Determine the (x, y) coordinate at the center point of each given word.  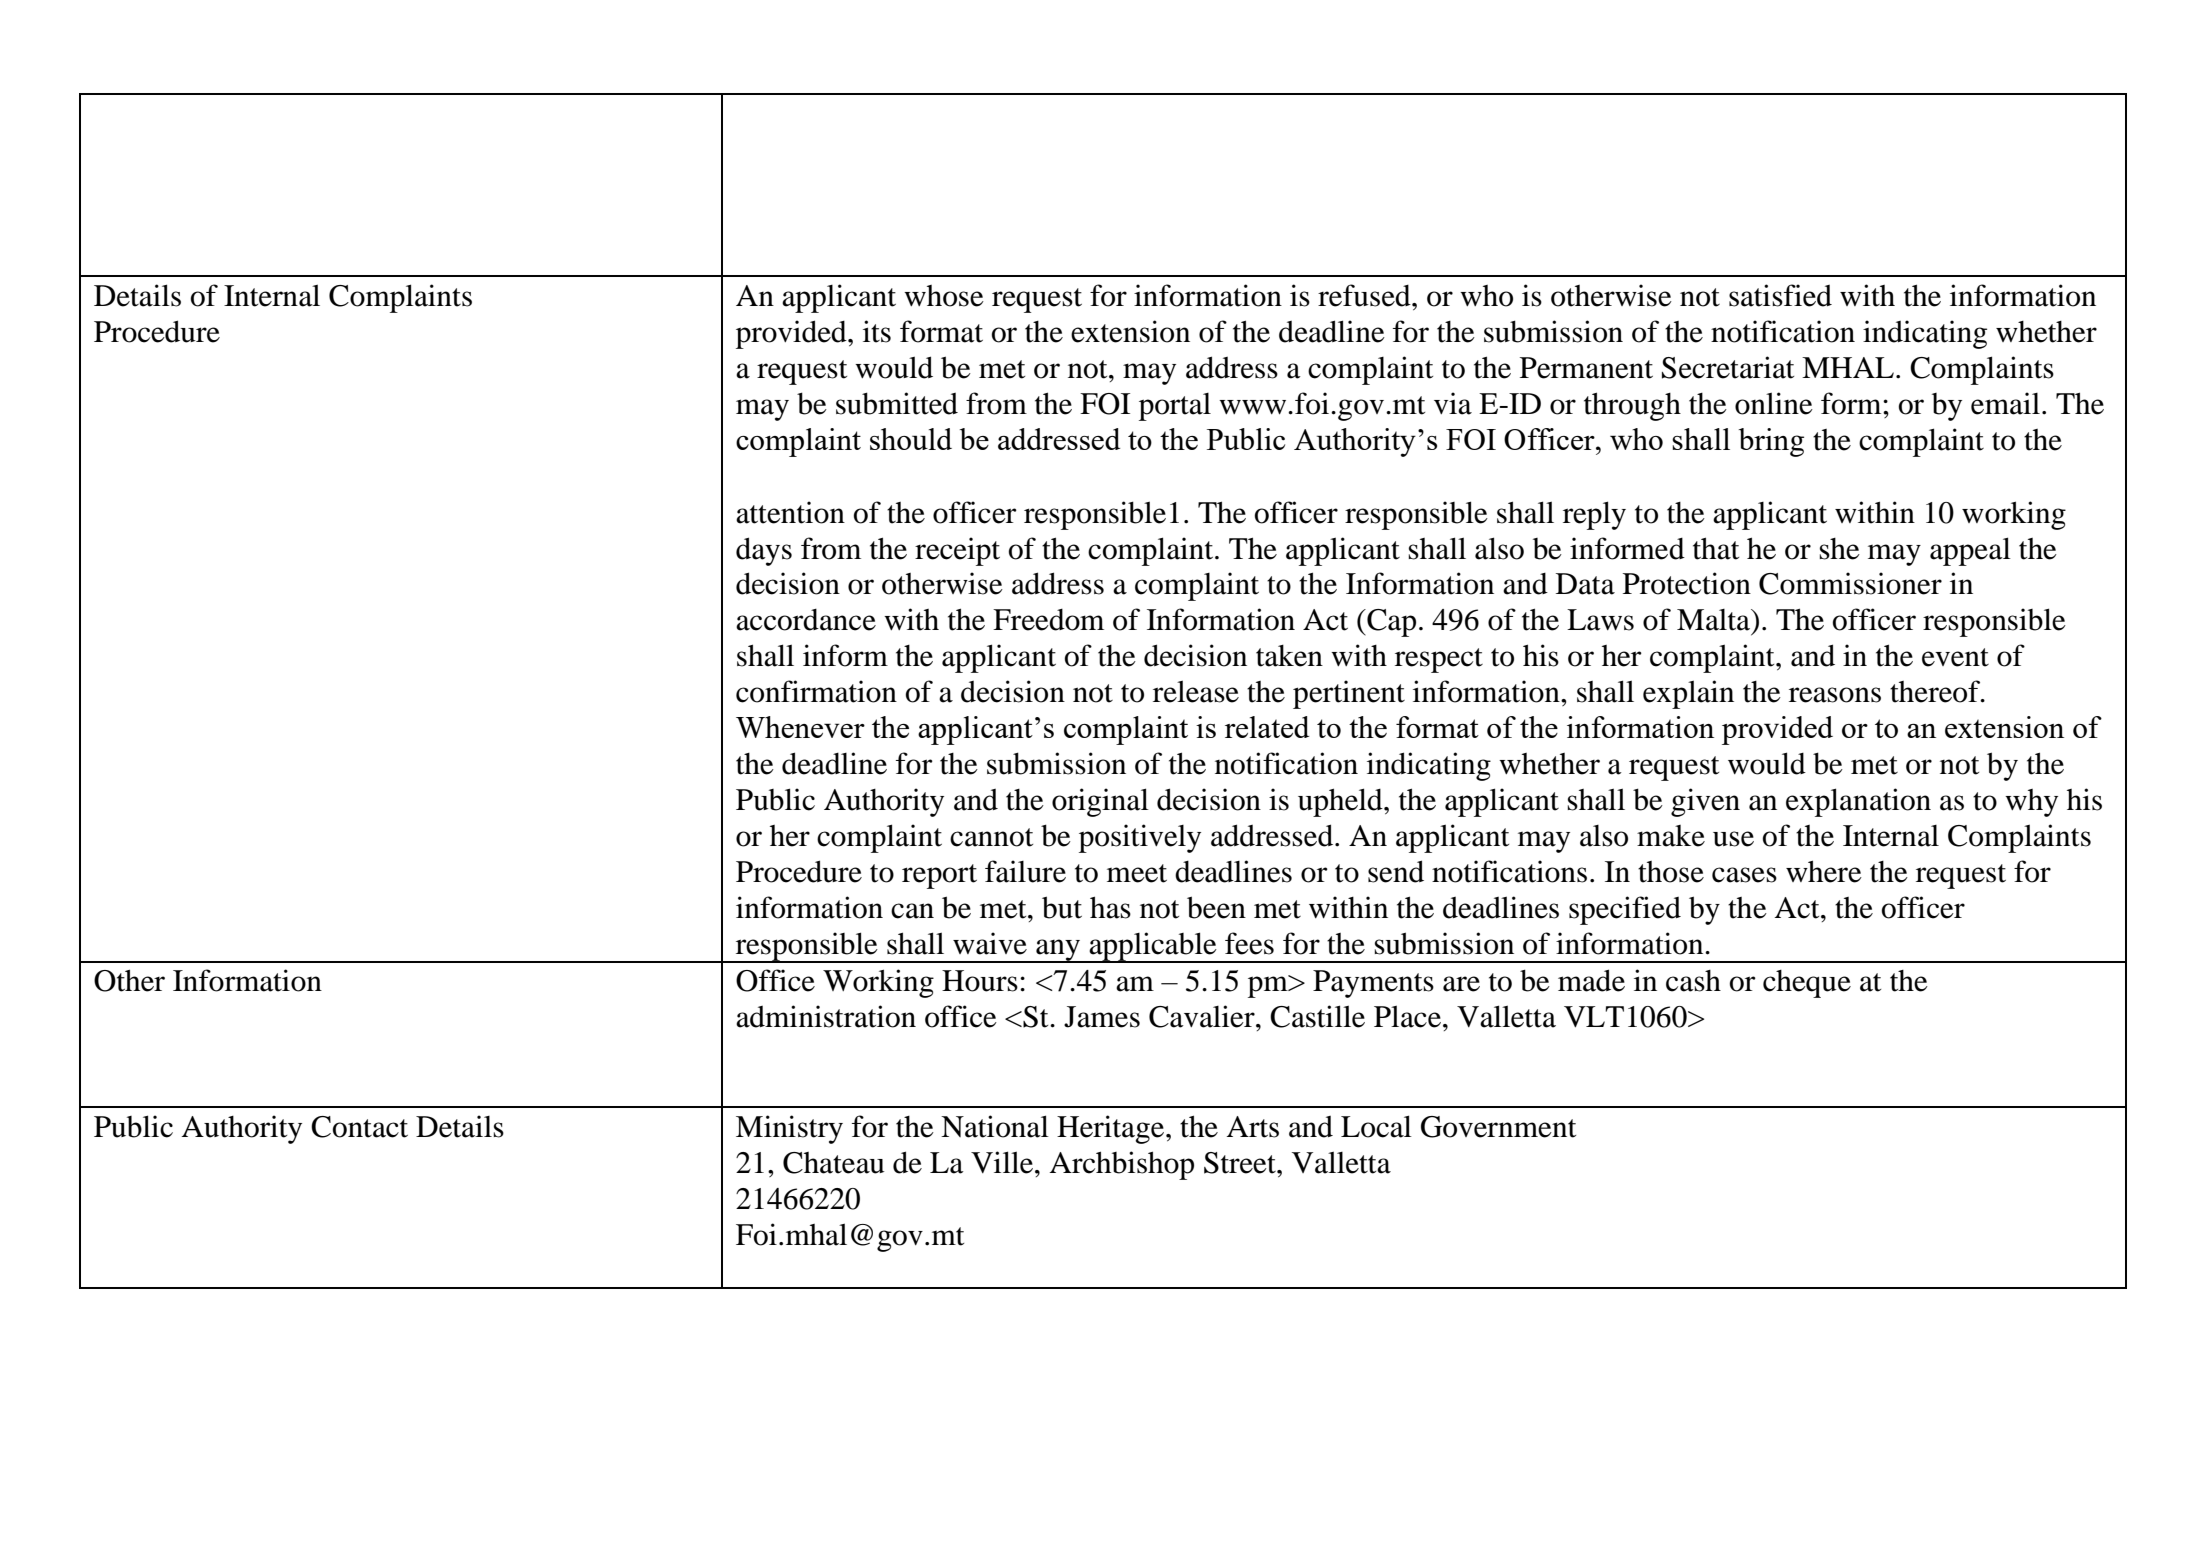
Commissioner (1850, 583)
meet (1137, 873)
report (939, 876)
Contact (359, 1127)
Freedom (1048, 620)
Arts (1252, 1127)
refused (1365, 295)
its (877, 331)
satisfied (1780, 295)
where (1824, 871)
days (764, 551)
